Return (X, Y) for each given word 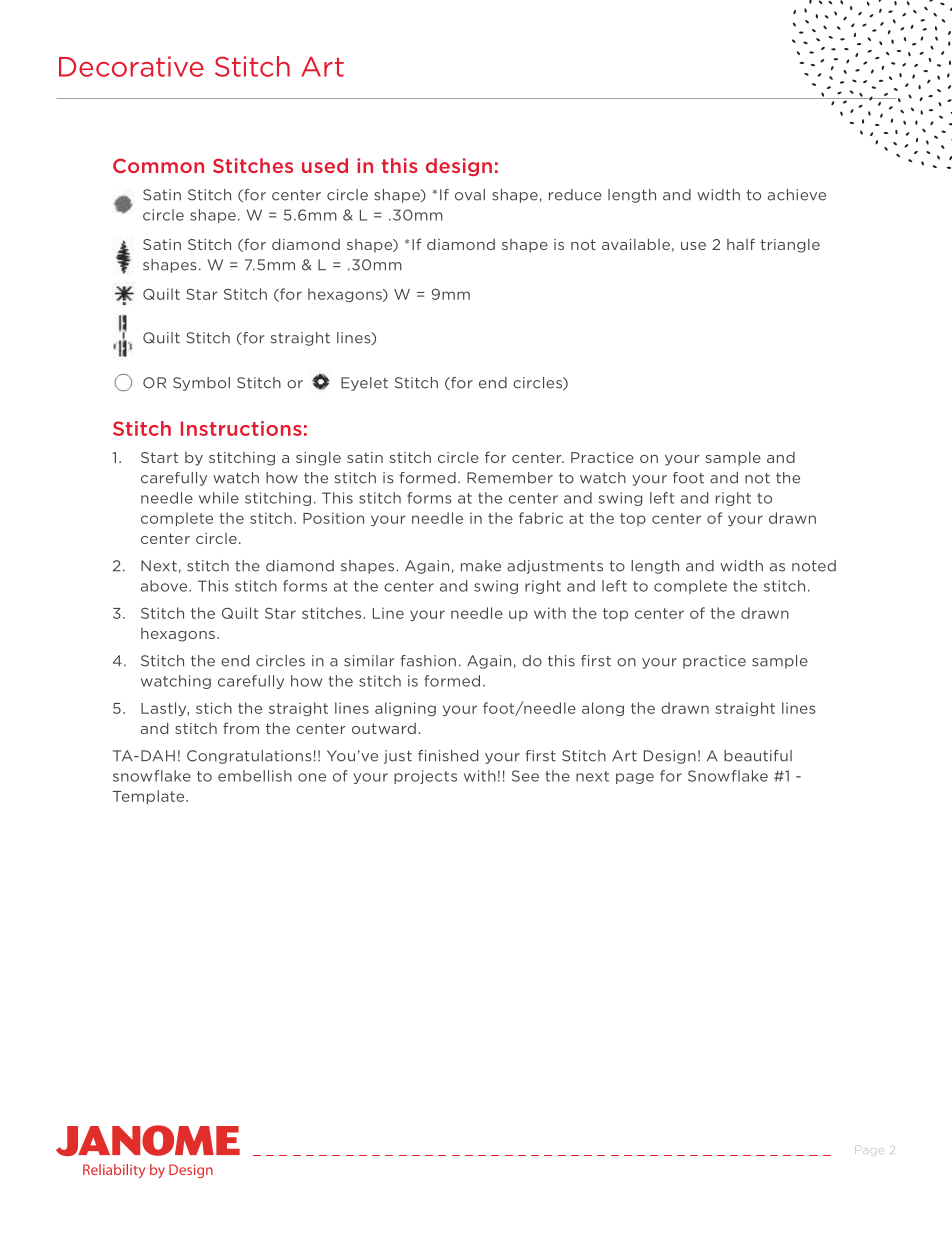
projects (425, 777)
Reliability (114, 1171)
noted (814, 566)
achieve (797, 195)
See (525, 776)
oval (470, 195)
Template (150, 797)
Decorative (131, 66)
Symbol (201, 384)
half (741, 244)
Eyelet (364, 384)
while (219, 498)
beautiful (758, 756)
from (241, 728)
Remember (510, 478)
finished (448, 756)
